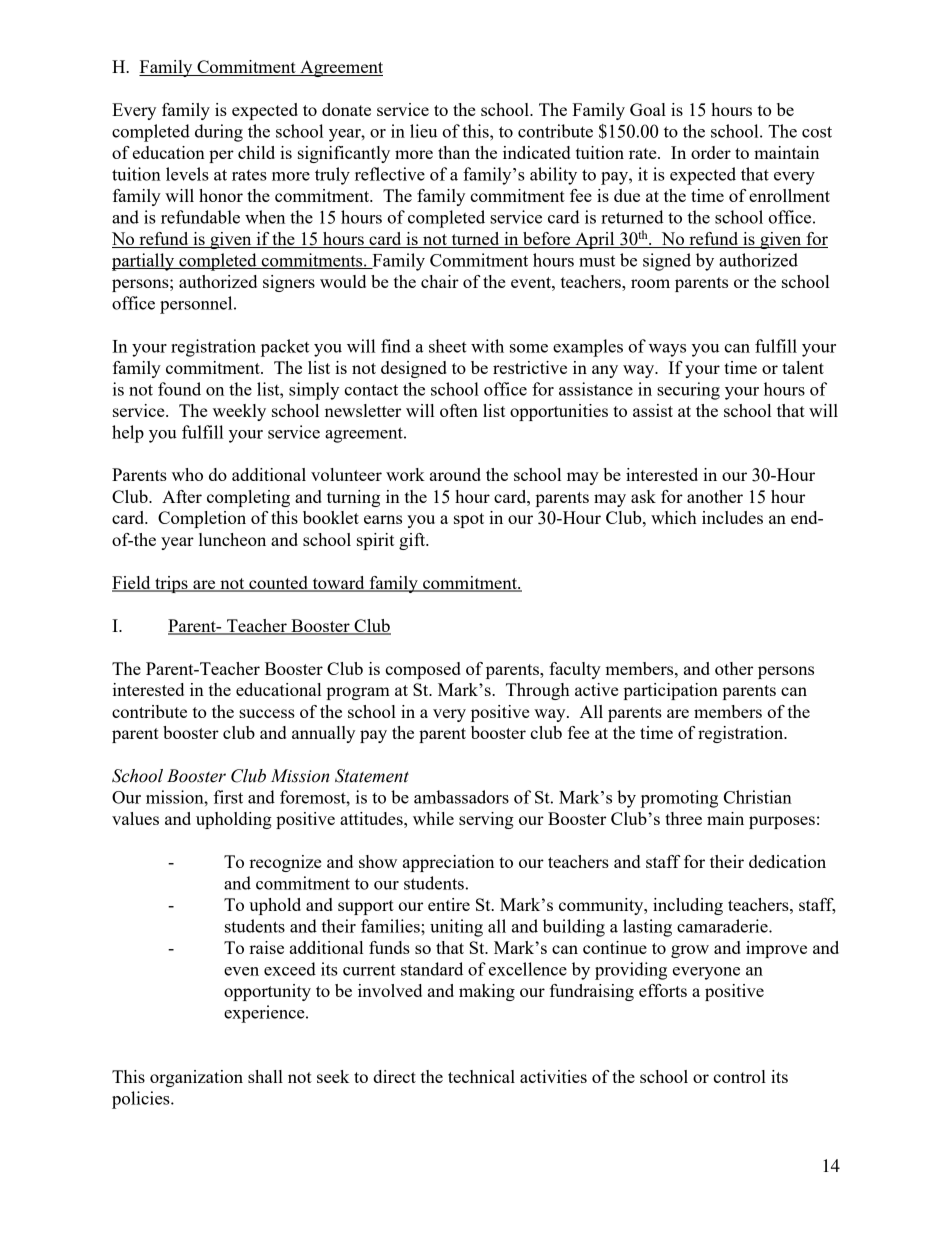 The height and width of the image is (1233, 952). Describe the element at coordinates (187, 474) in the image. I see `who` at that location.
